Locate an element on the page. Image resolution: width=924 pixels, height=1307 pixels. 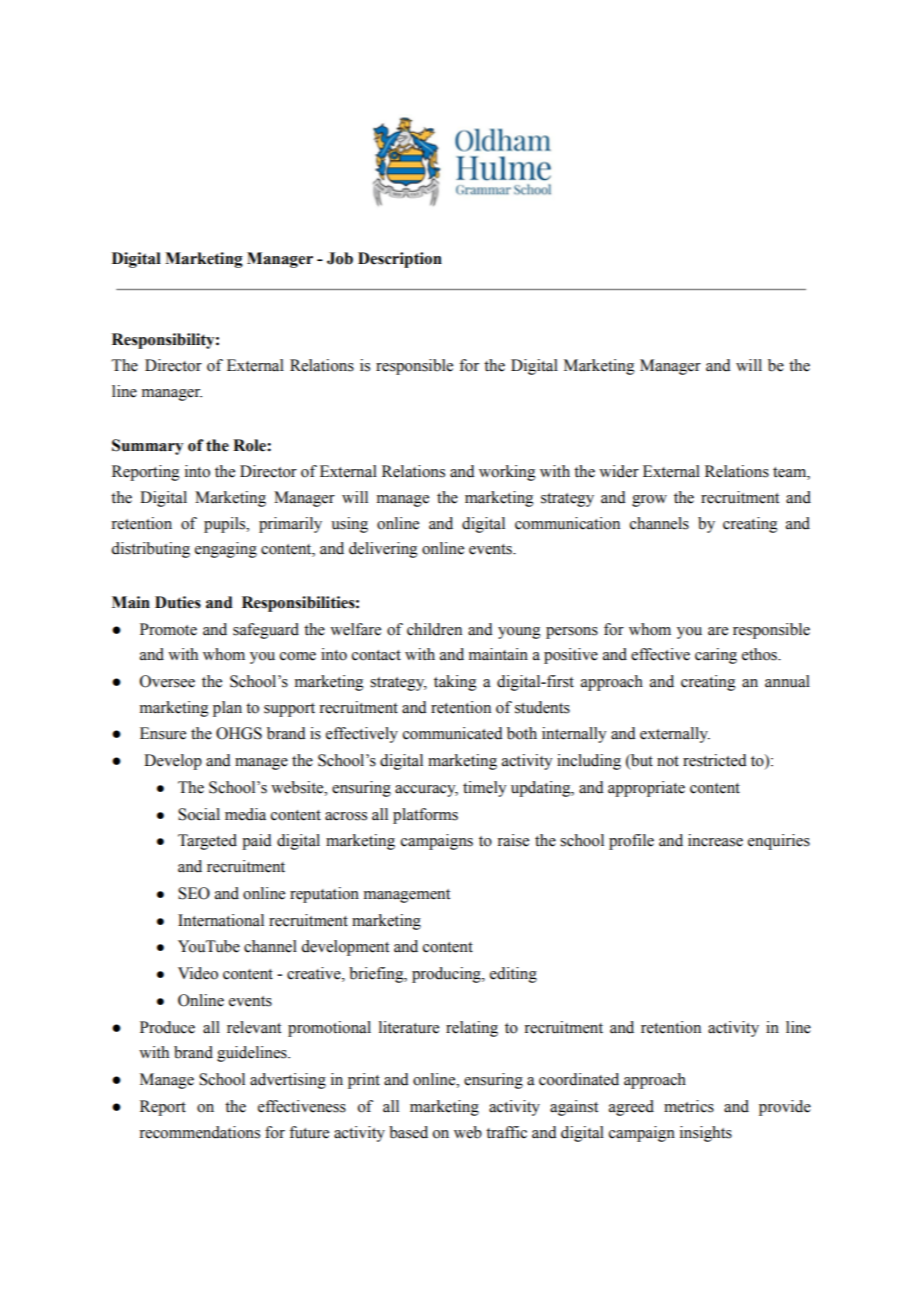
engaging is located at coordinates (226, 550).
